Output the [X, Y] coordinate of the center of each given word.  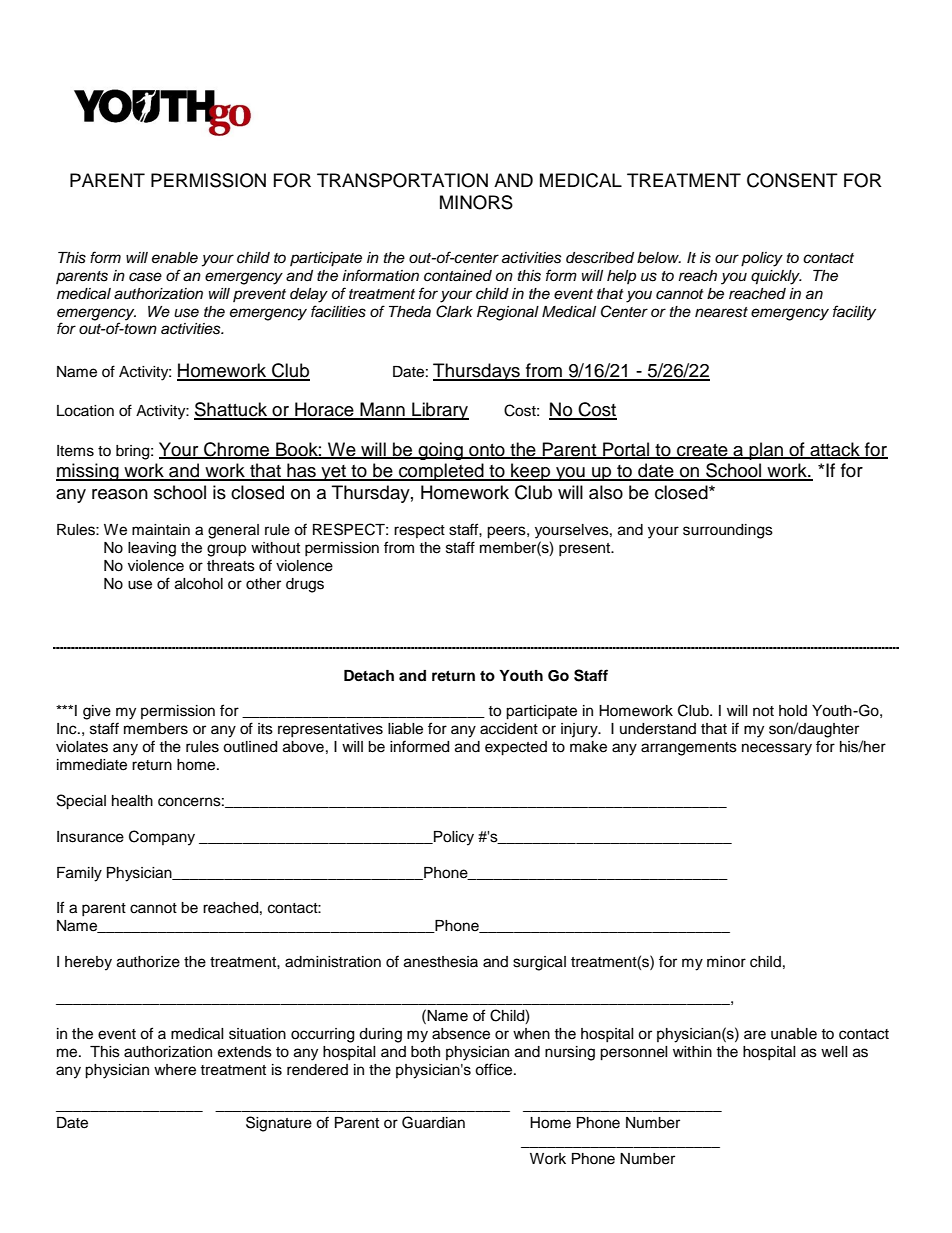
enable [175, 258]
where [175, 1070]
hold [793, 710]
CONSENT [792, 180]
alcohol [199, 584]
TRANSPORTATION [402, 180]
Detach [369, 676]
